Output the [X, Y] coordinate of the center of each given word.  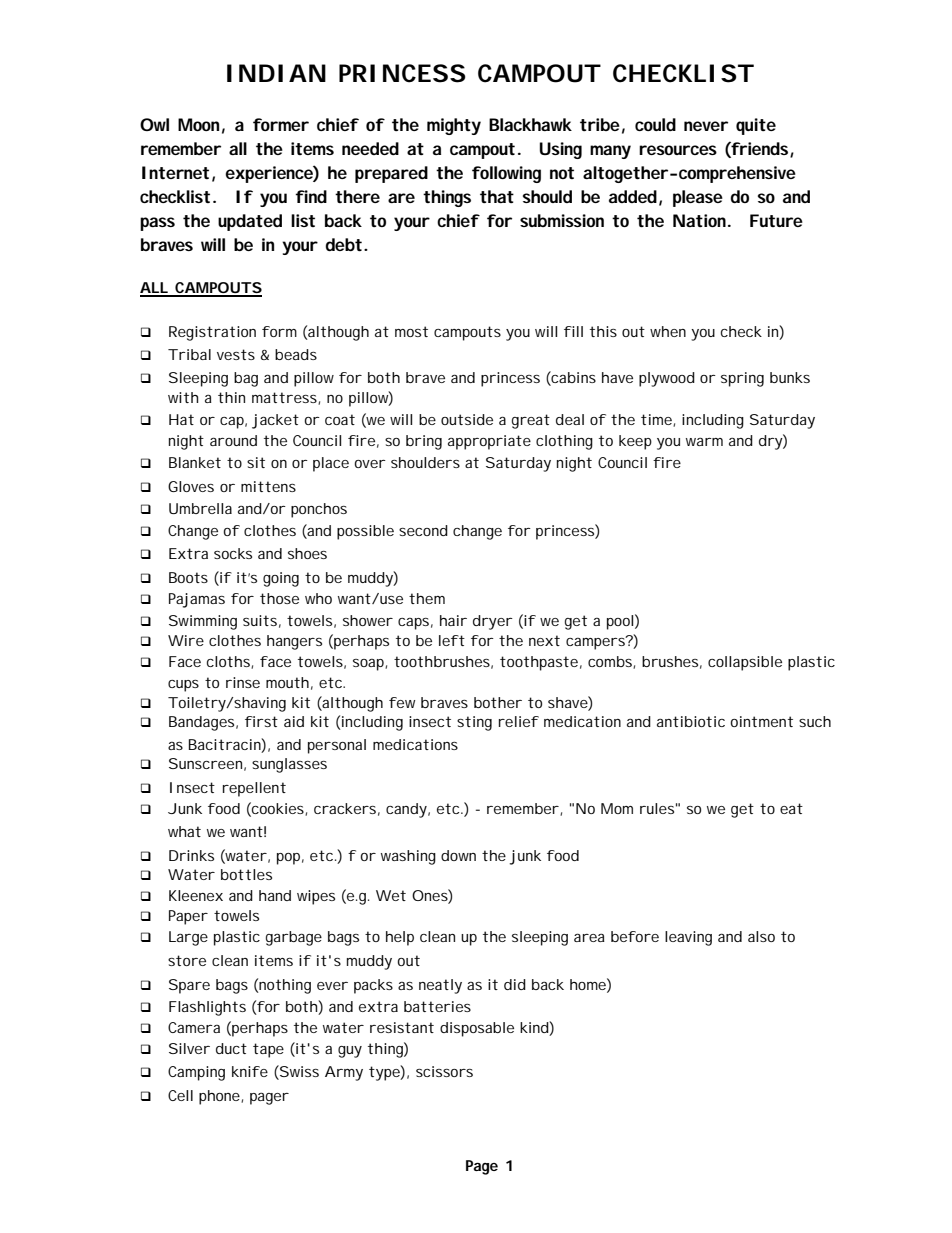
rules [657, 808]
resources [678, 150]
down [458, 855]
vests [236, 354]
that [497, 196]
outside [467, 419]
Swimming [203, 622]
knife [250, 1071]
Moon [198, 124]
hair [453, 620]
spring [742, 379]
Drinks [191, 855]
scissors [444, 1071]
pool [620, 622]
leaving [688, 938]
